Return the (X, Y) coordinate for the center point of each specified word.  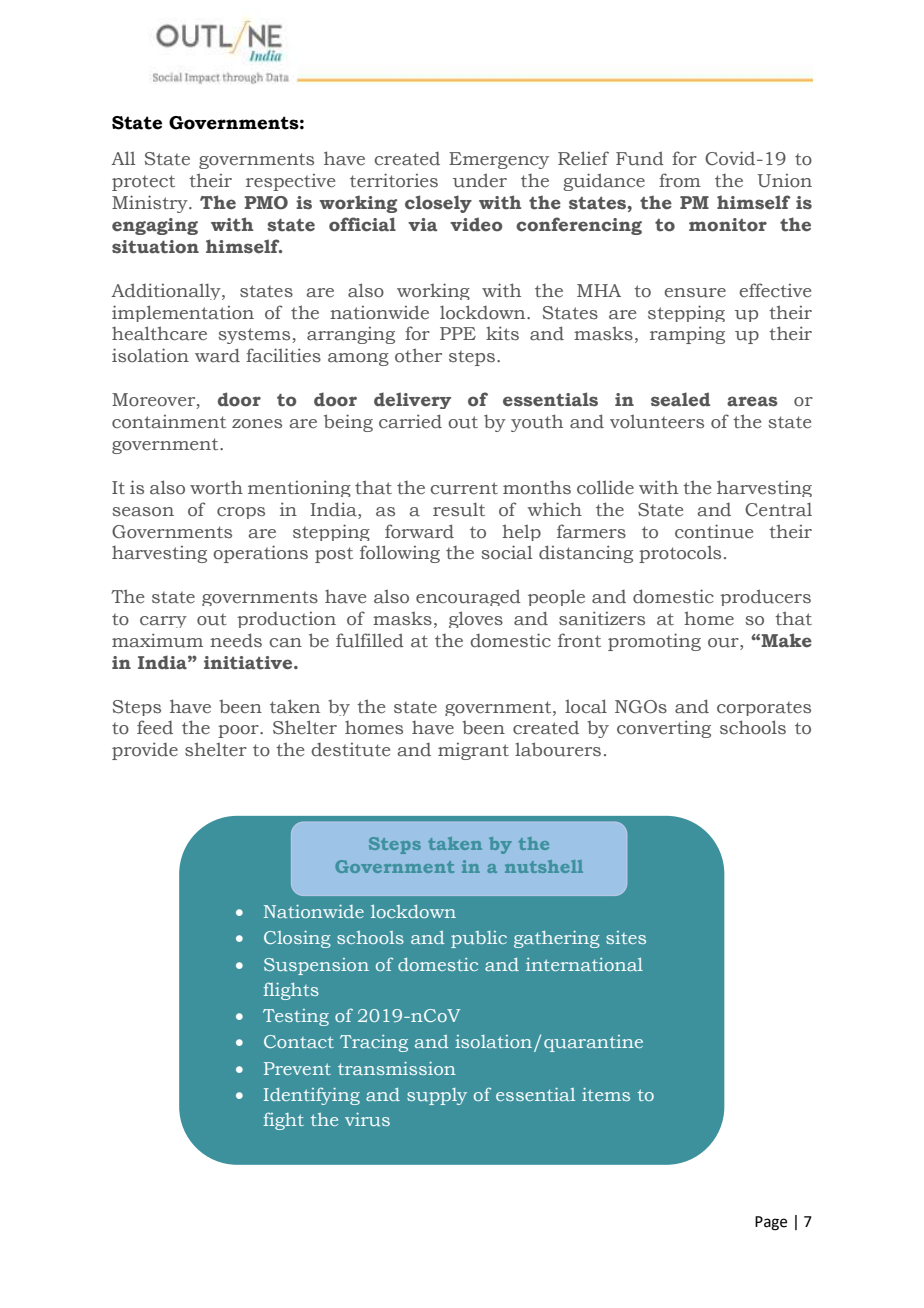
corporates (764, 709)
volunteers (657, 422)
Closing (297, 939)
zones (257, 424)
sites (626, 937)
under (480, 180)
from (680, 180)
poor (239, 731)
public (479, 939)
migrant (473, 751)
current (464, 488)
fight (283, 1121)
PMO (266, 203)
